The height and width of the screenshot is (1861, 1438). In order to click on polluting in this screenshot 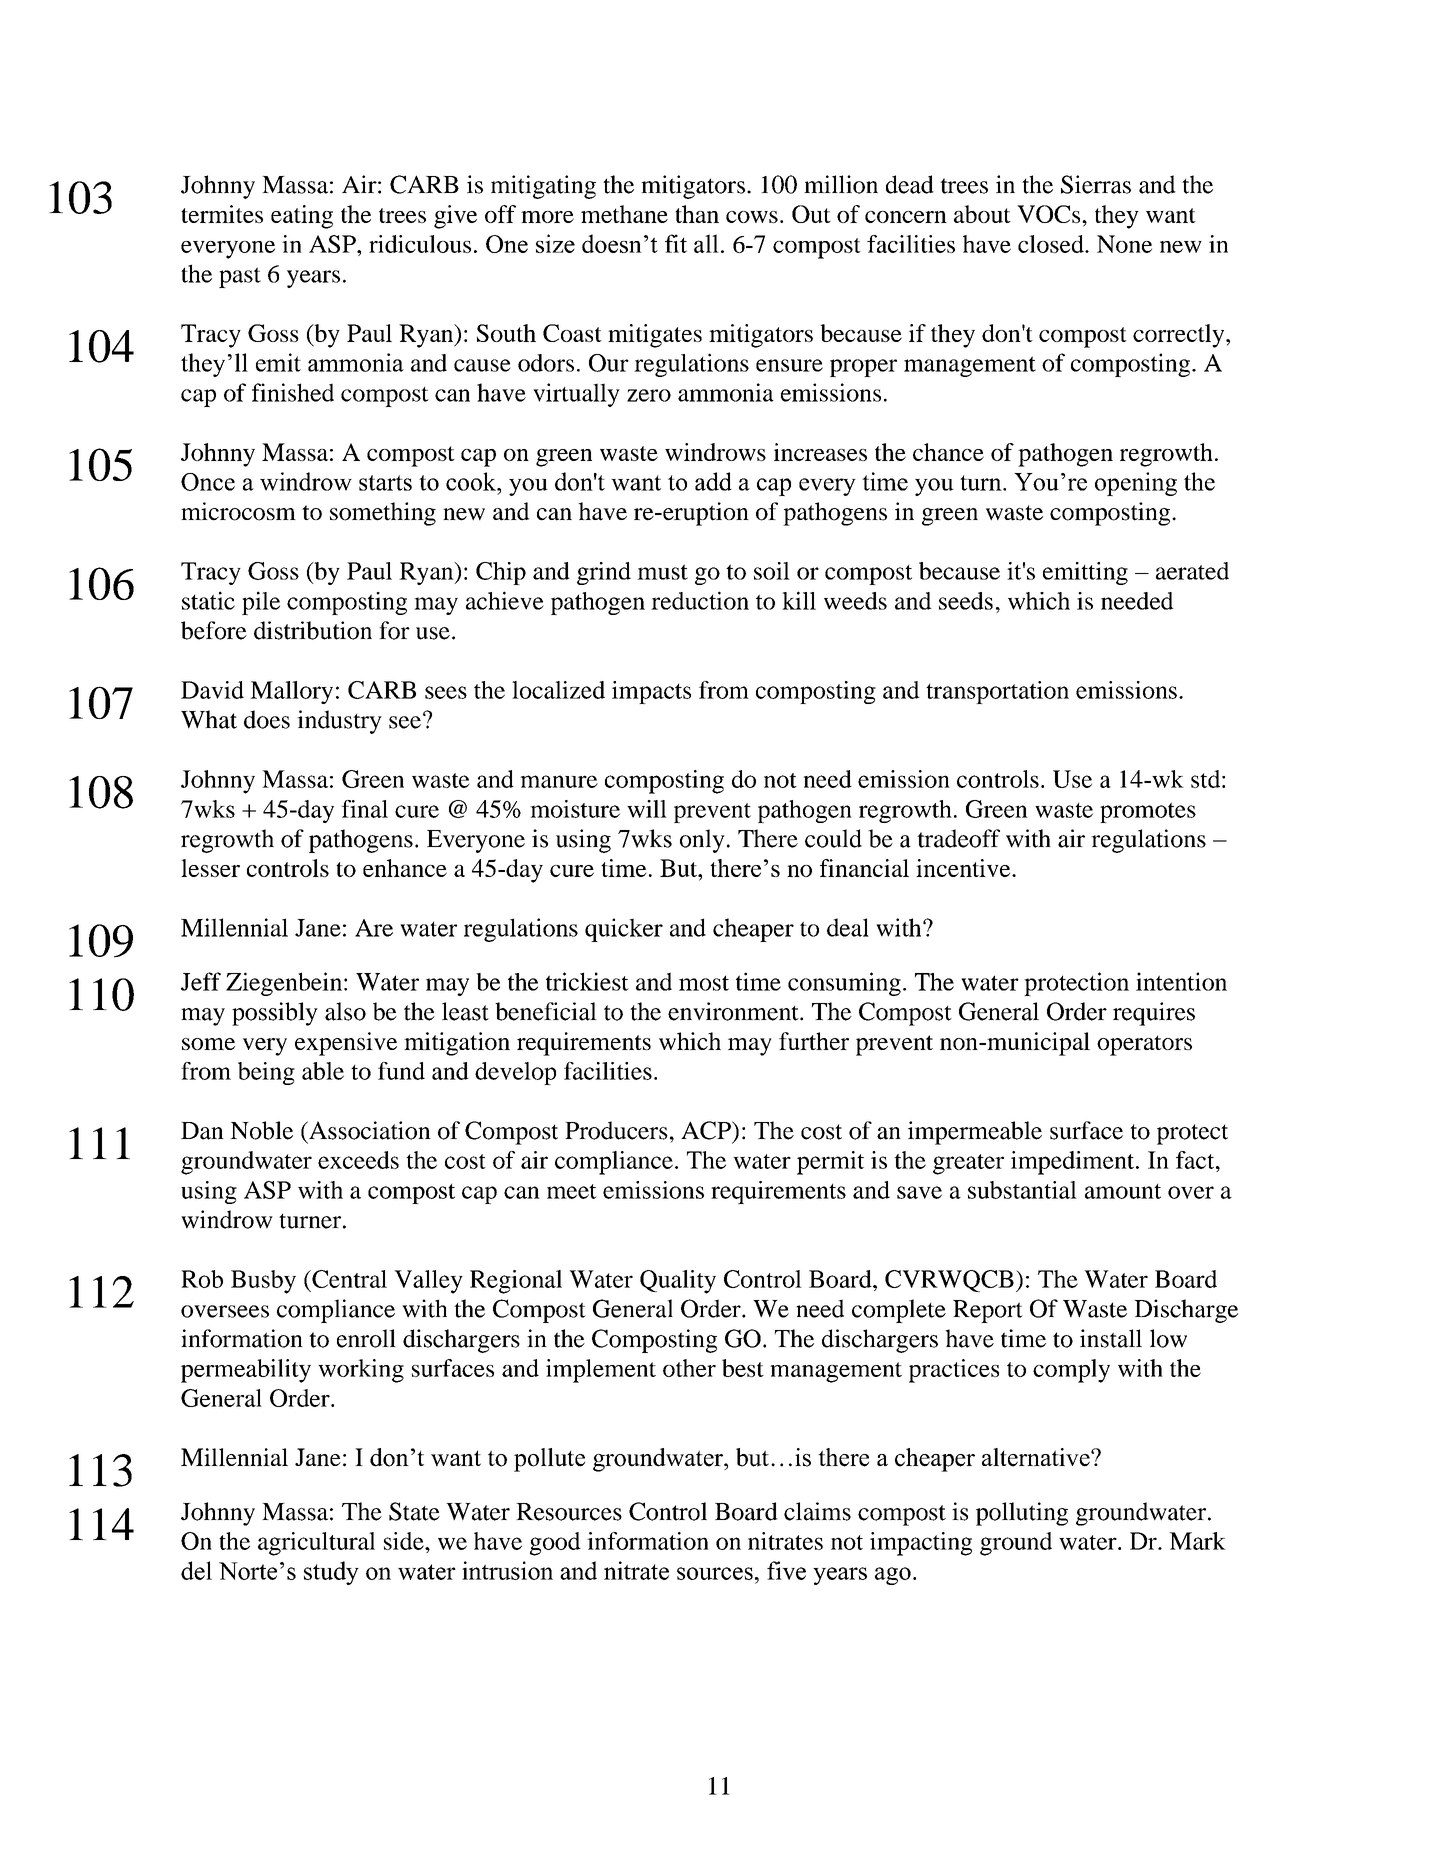, I will do `click(1022, 1514)`.
